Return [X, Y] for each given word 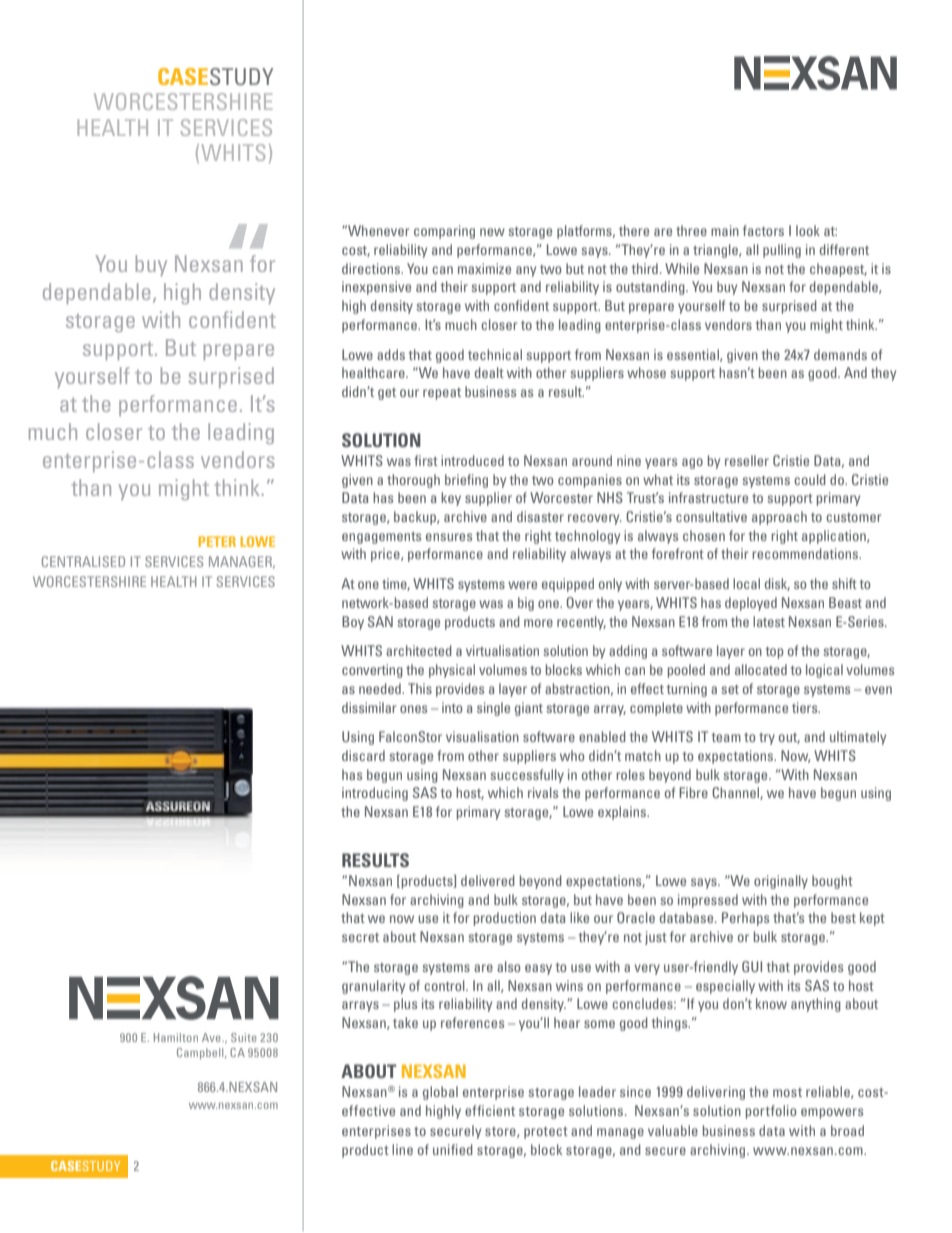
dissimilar [369, 707]
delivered [488, 880]
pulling [782, 251]
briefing [466, 481]
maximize [484, 268]
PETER [217, 541]
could [810, 479]
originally [781, 882]
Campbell [201, 1053]
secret [360, 937]
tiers [806, 707]
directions [372, 268]
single [493, 709]
